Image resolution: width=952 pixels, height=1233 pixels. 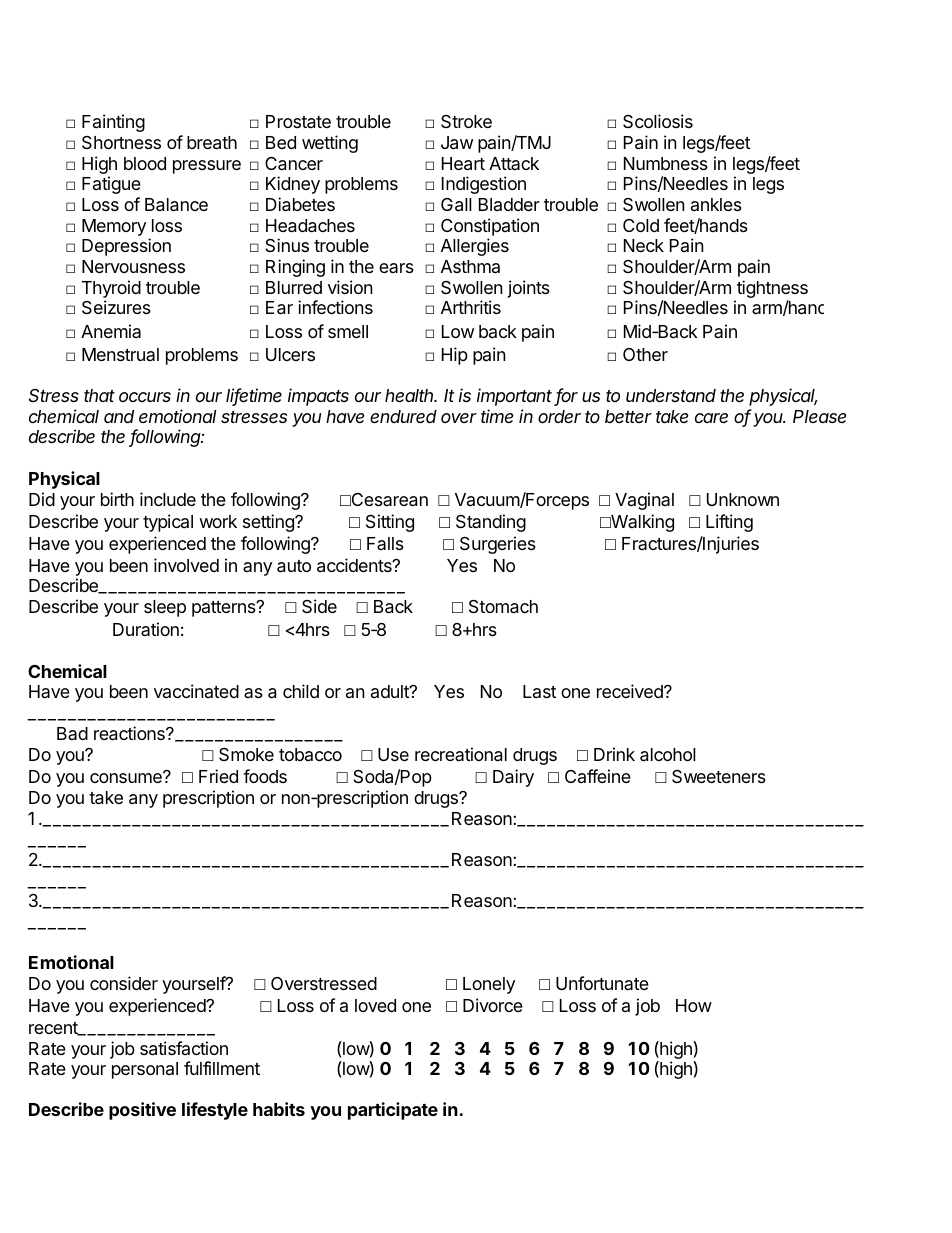 What do you see at coordinates (457, 143) in the page?
I see `Jaw` at bounding box center [457, 143].
